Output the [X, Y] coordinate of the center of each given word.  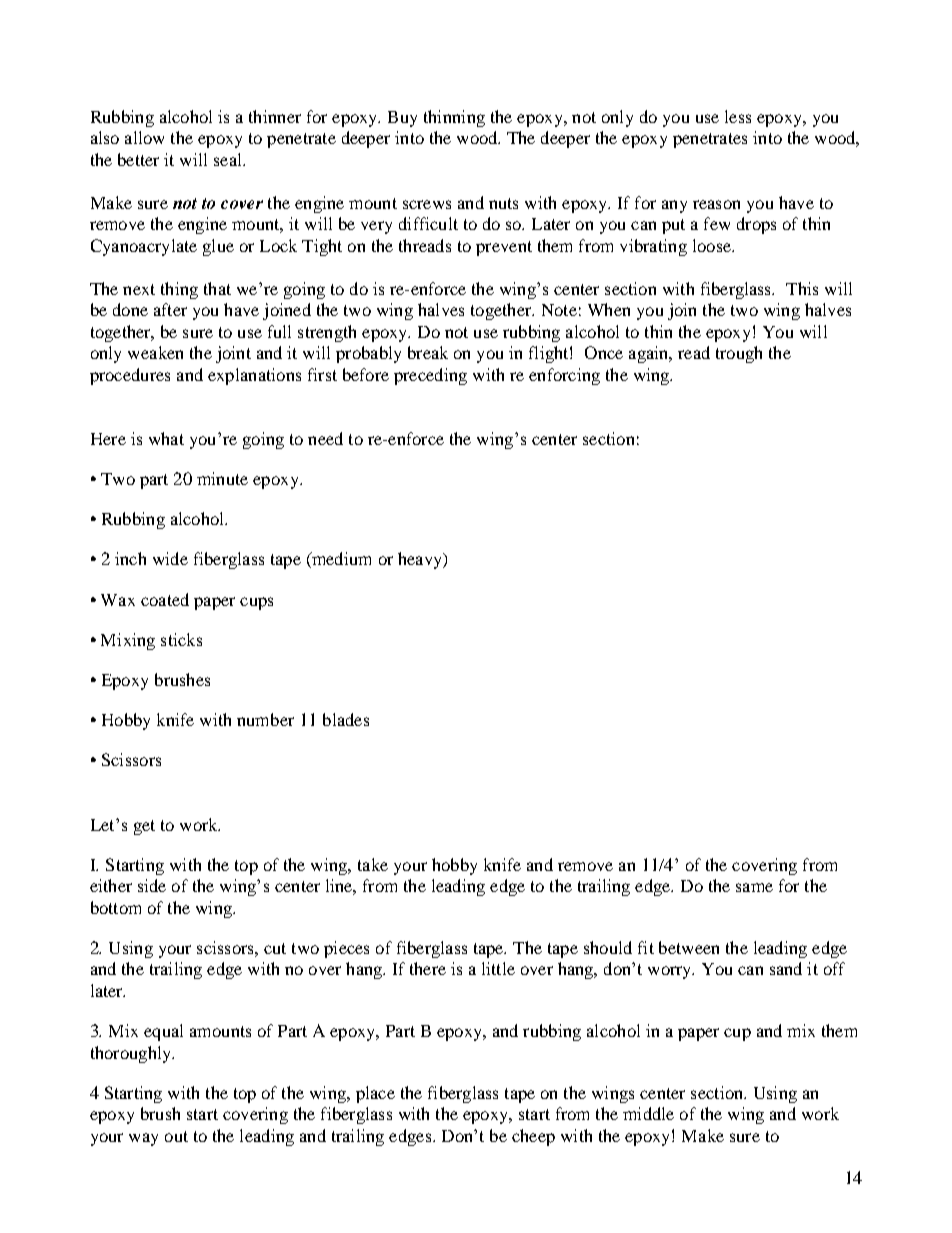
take [373, 864]
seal [229, 159]
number [265, 719]
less [738, 116]
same [754, 887]
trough [739, 354]
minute [222, 478]
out [176, 1136]
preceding [430, 376]
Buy [402, 119]
